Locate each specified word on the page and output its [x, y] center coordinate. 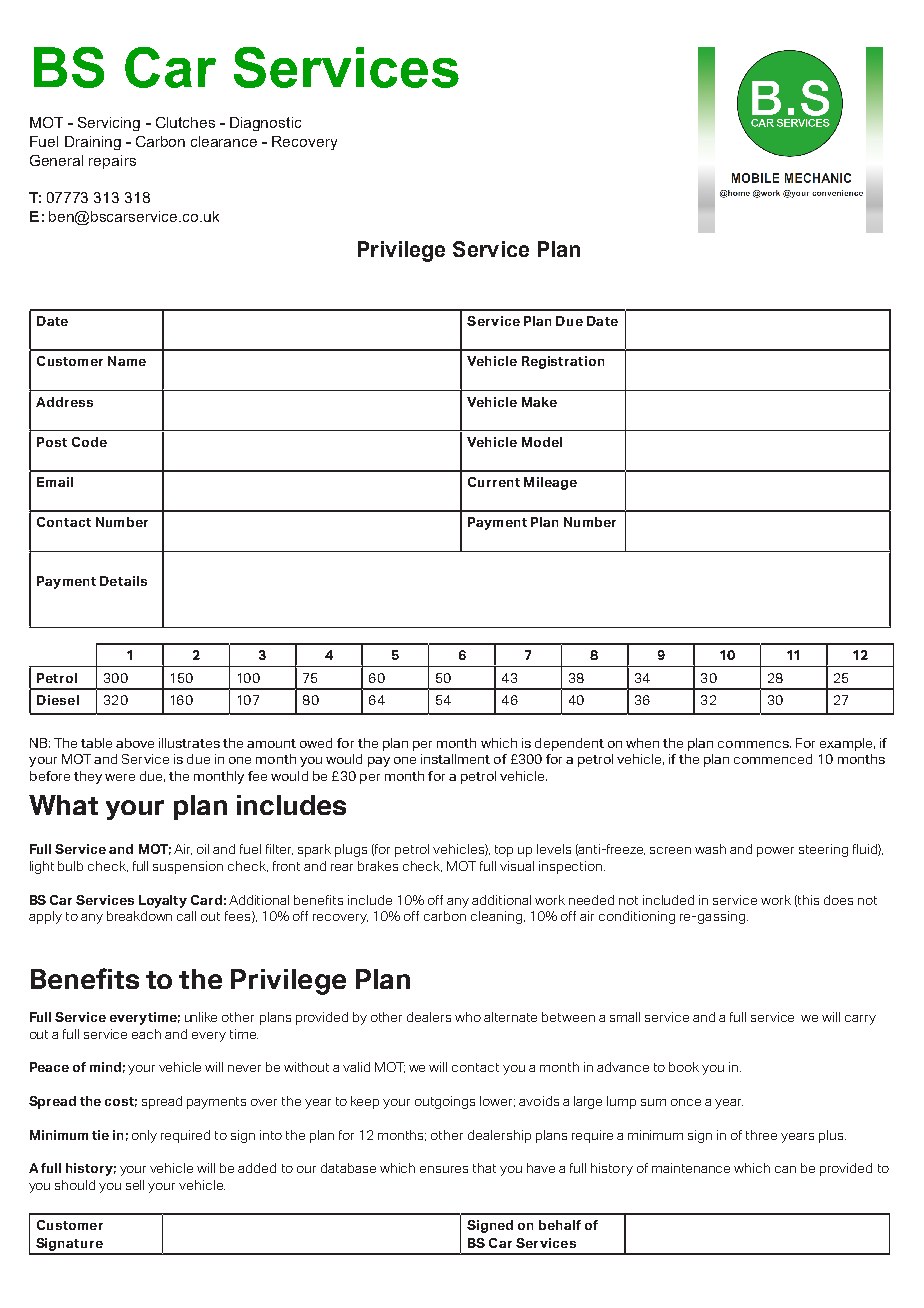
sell [135, 1185]
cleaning [498, 917]
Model [542, 442]
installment [455, 759]
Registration [563, 362]
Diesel [58, 700]
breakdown [139, 916]
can [785, 1169]
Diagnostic [265, 124]
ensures [444, 1169]
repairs [112, 162]
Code [89, 442]
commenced [773, 759]
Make [539, 402]
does [838, 900]
